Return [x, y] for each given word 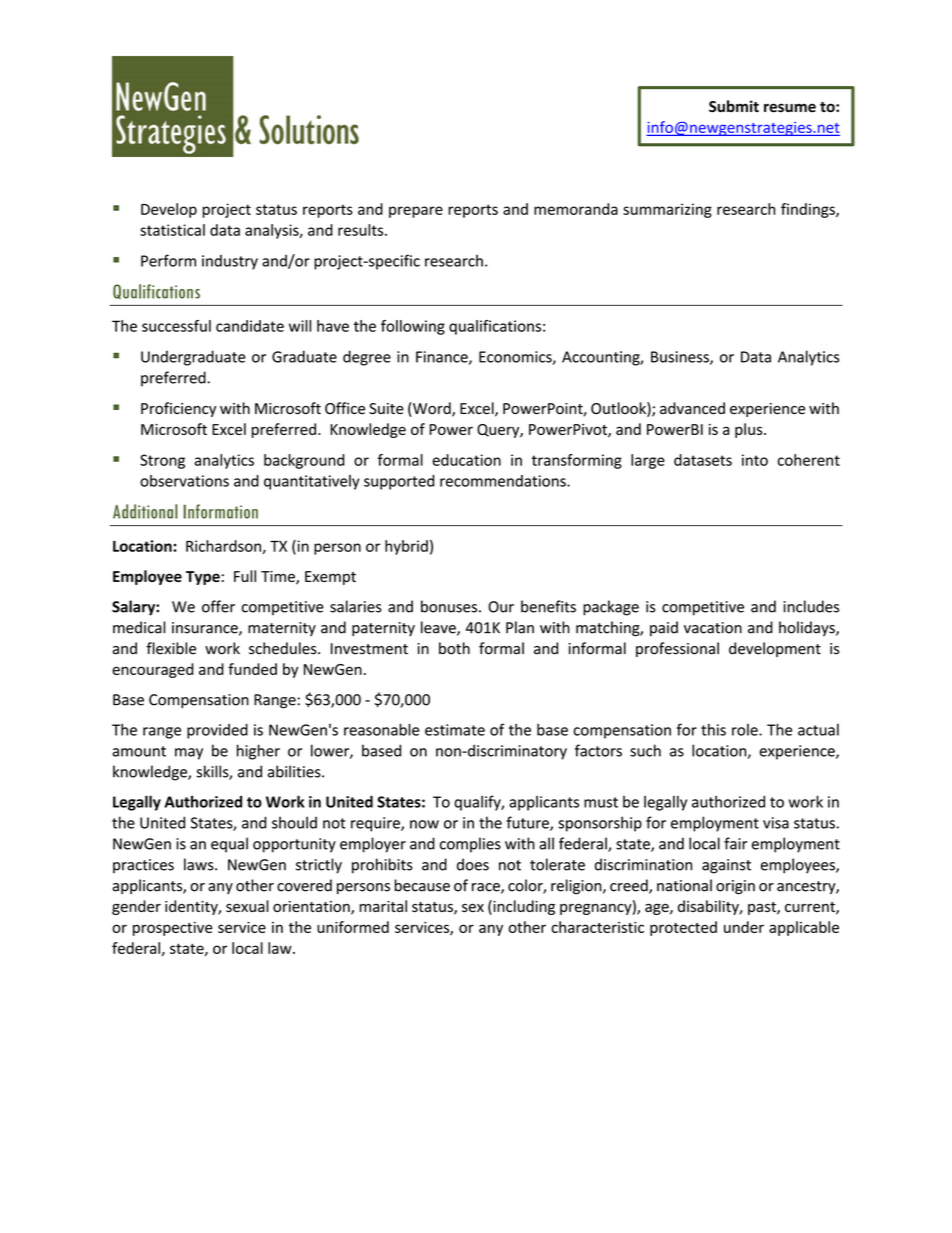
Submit [734, 106]
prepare [416, 212]
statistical [172, 230]
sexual [247, 906]
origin [735, 887]
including [523, 907]
